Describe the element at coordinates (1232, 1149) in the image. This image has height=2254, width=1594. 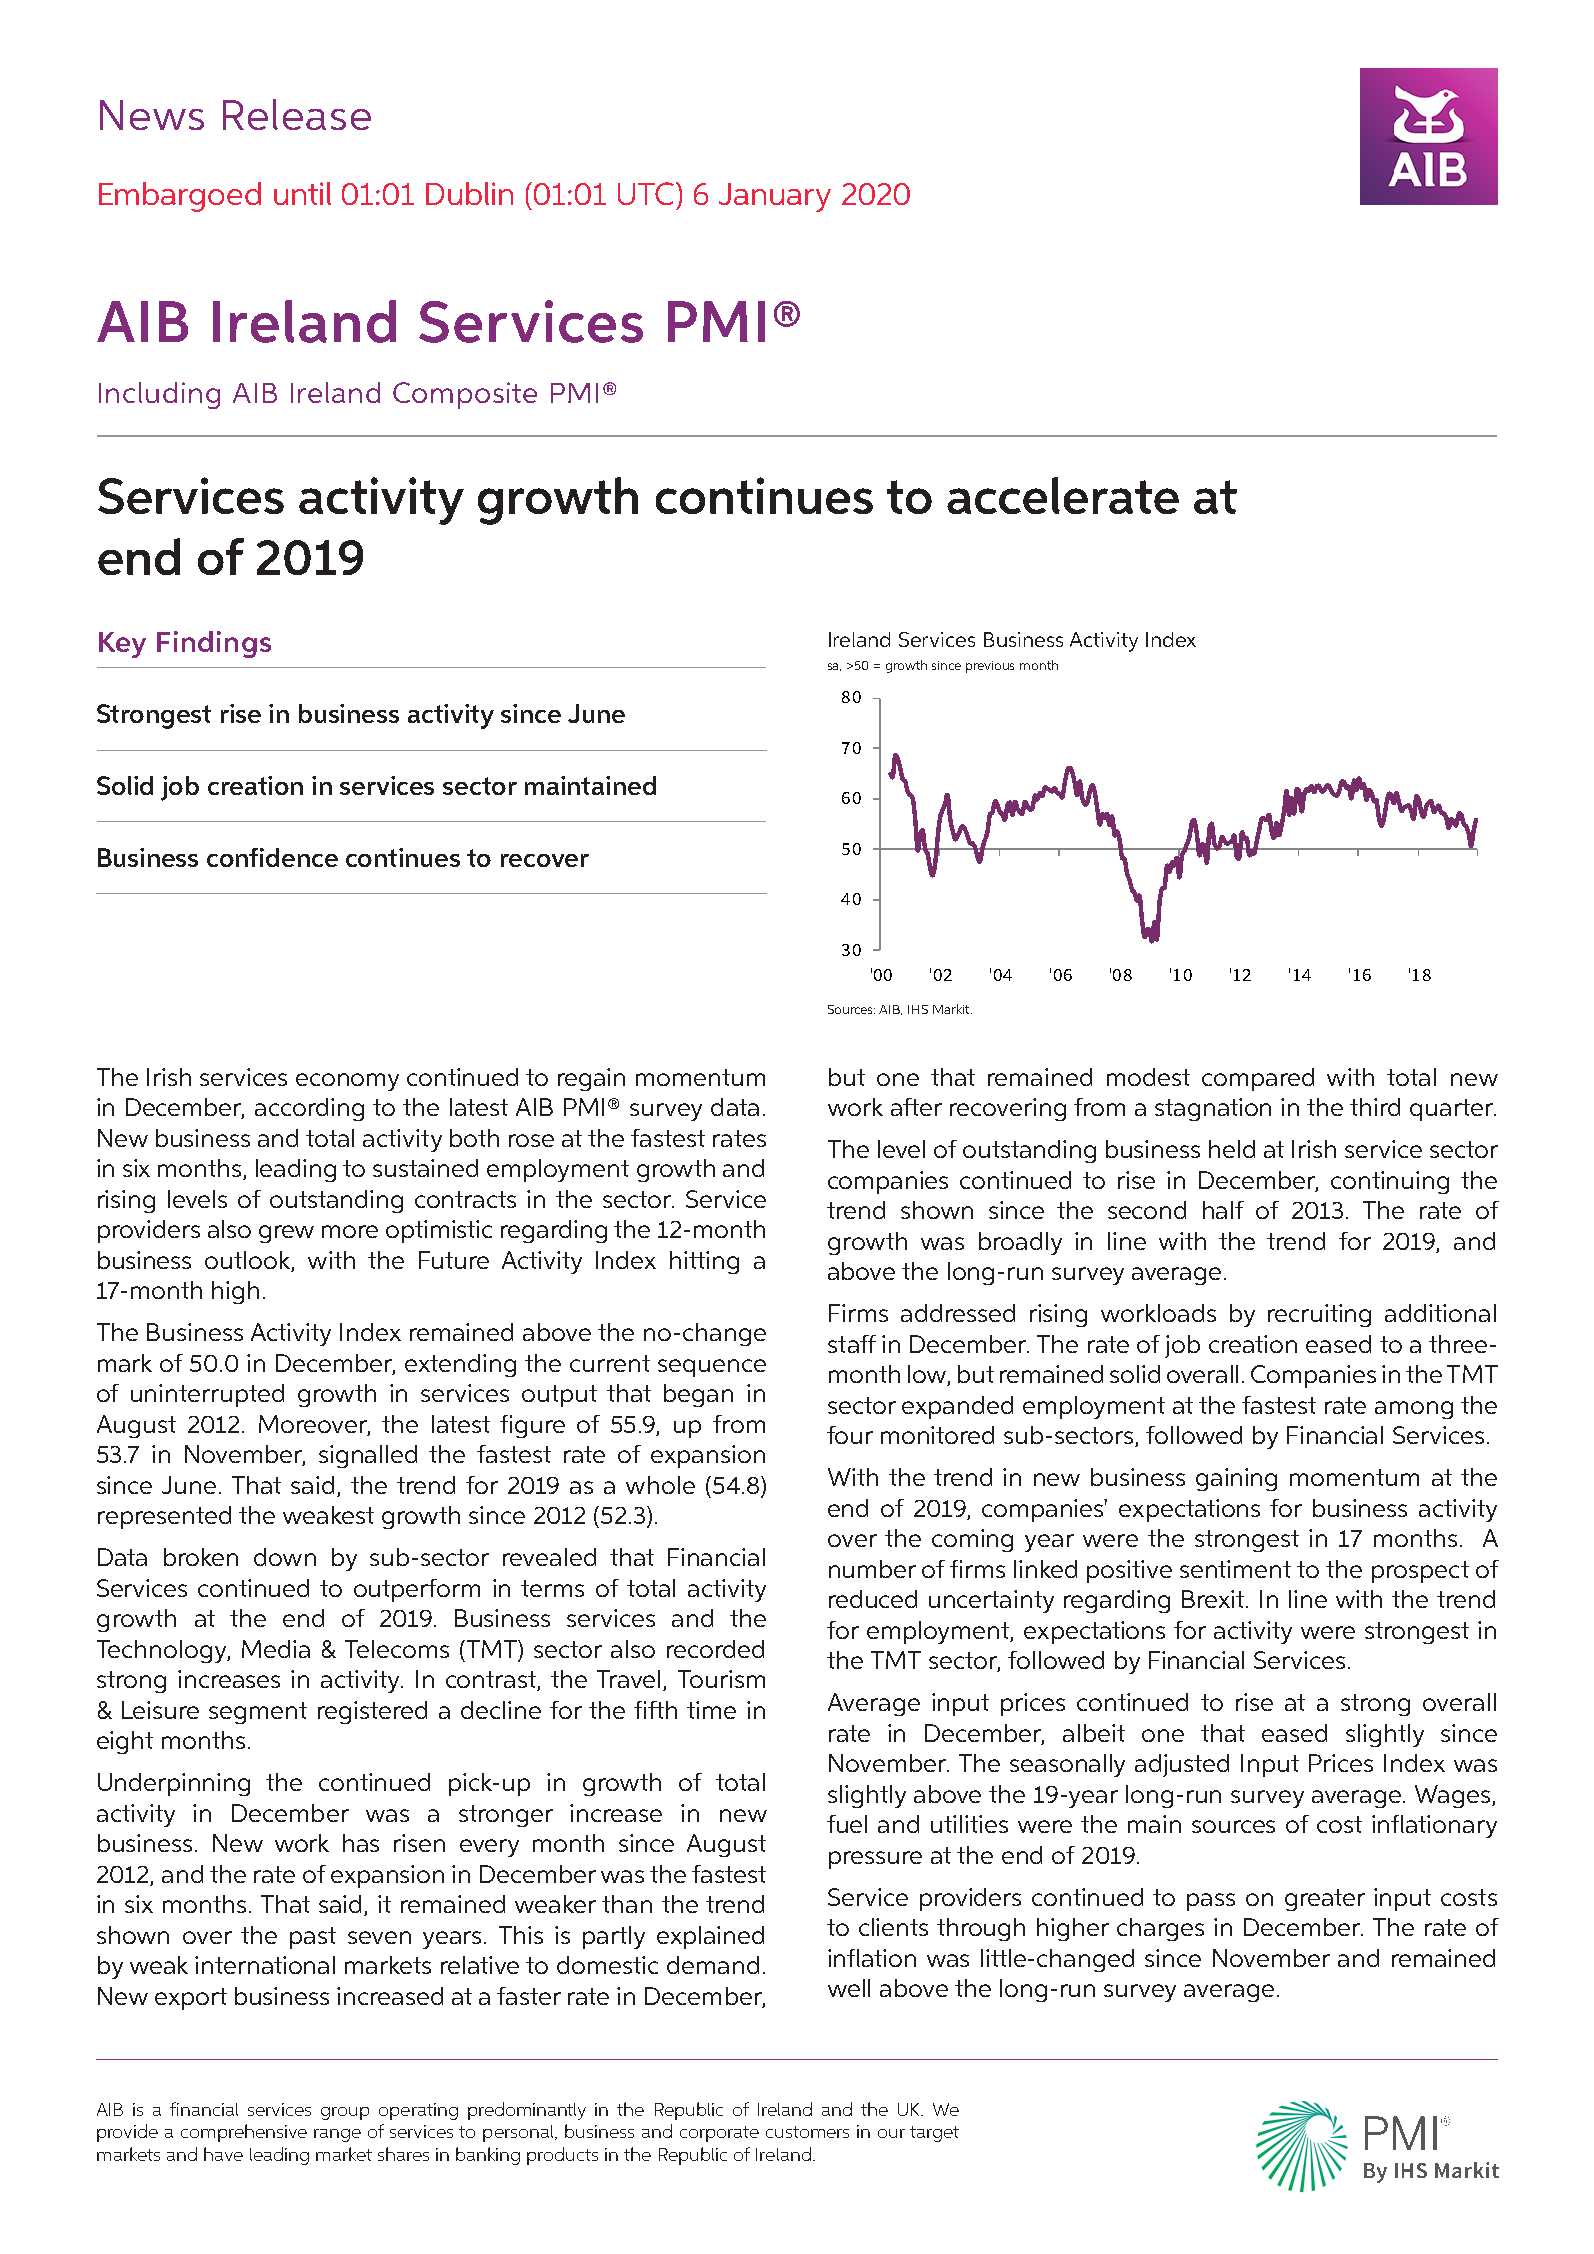
I see `held` at that location.
